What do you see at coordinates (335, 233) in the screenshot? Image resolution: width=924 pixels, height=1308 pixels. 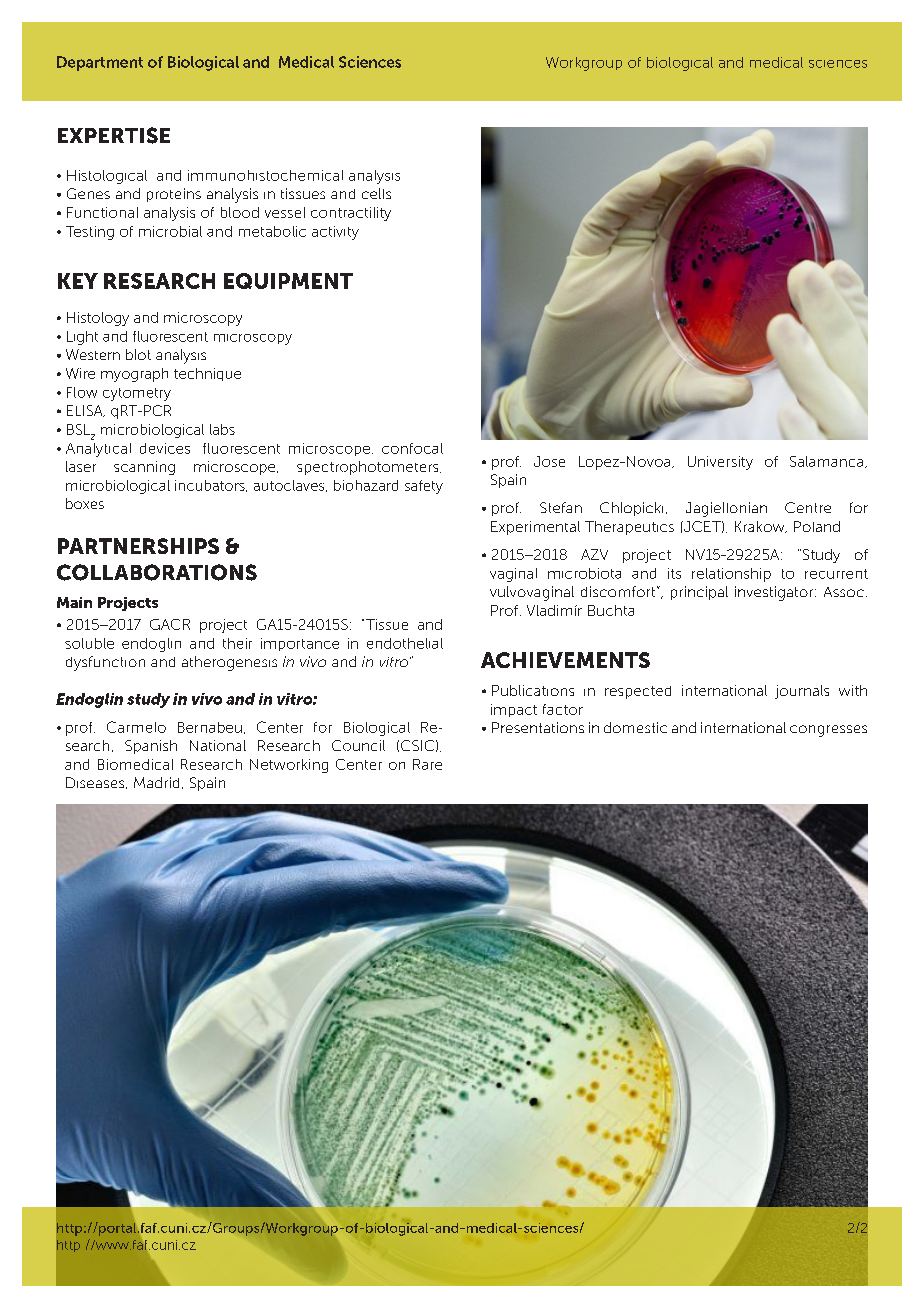 I see `activity` at bounding box center [335, 233].
